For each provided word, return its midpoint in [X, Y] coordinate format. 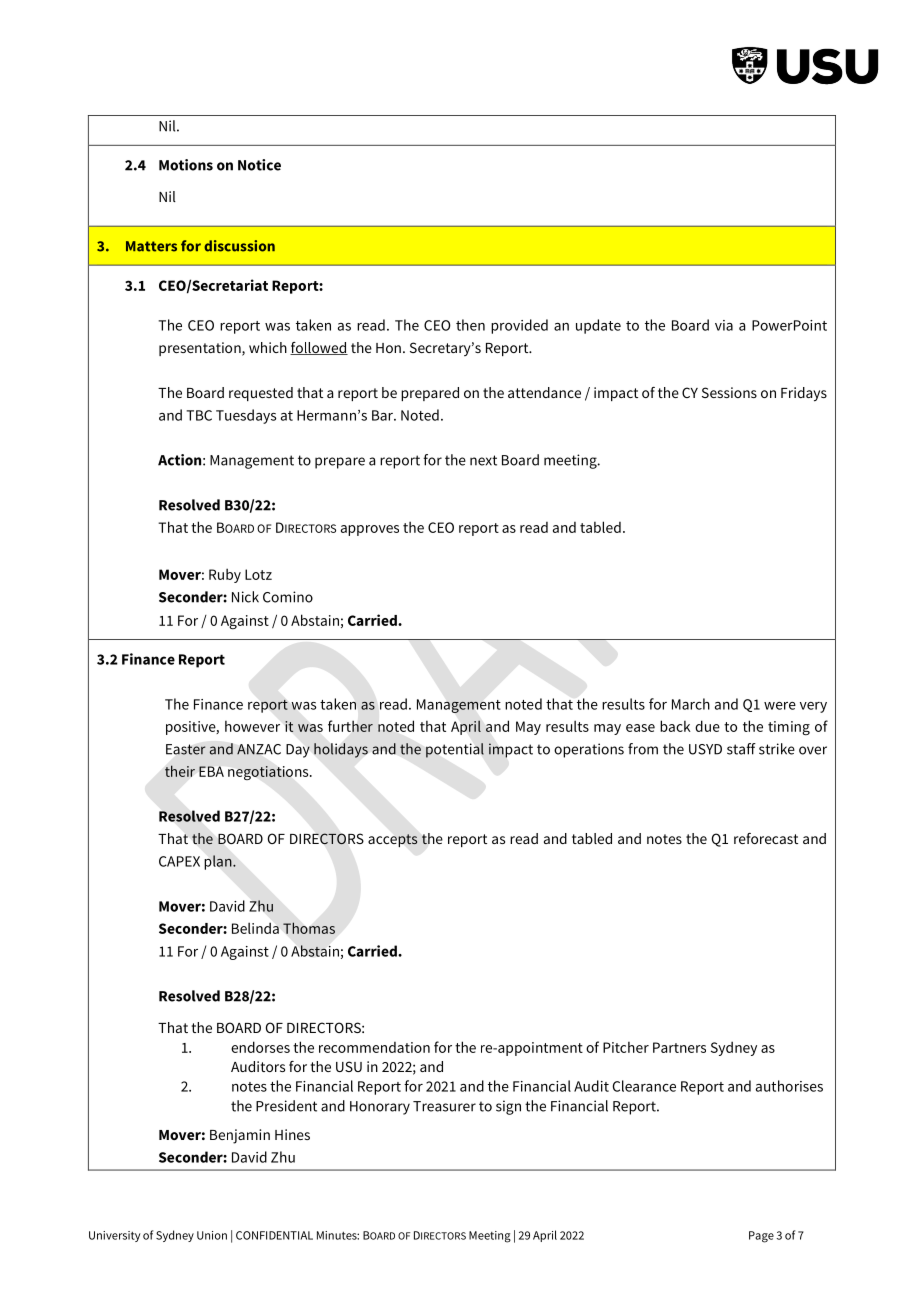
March [691, 704]
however [252, 726]
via [724, 325]
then [470, 325]
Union [212, 1235]
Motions [186, 165]
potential [455, 750]
